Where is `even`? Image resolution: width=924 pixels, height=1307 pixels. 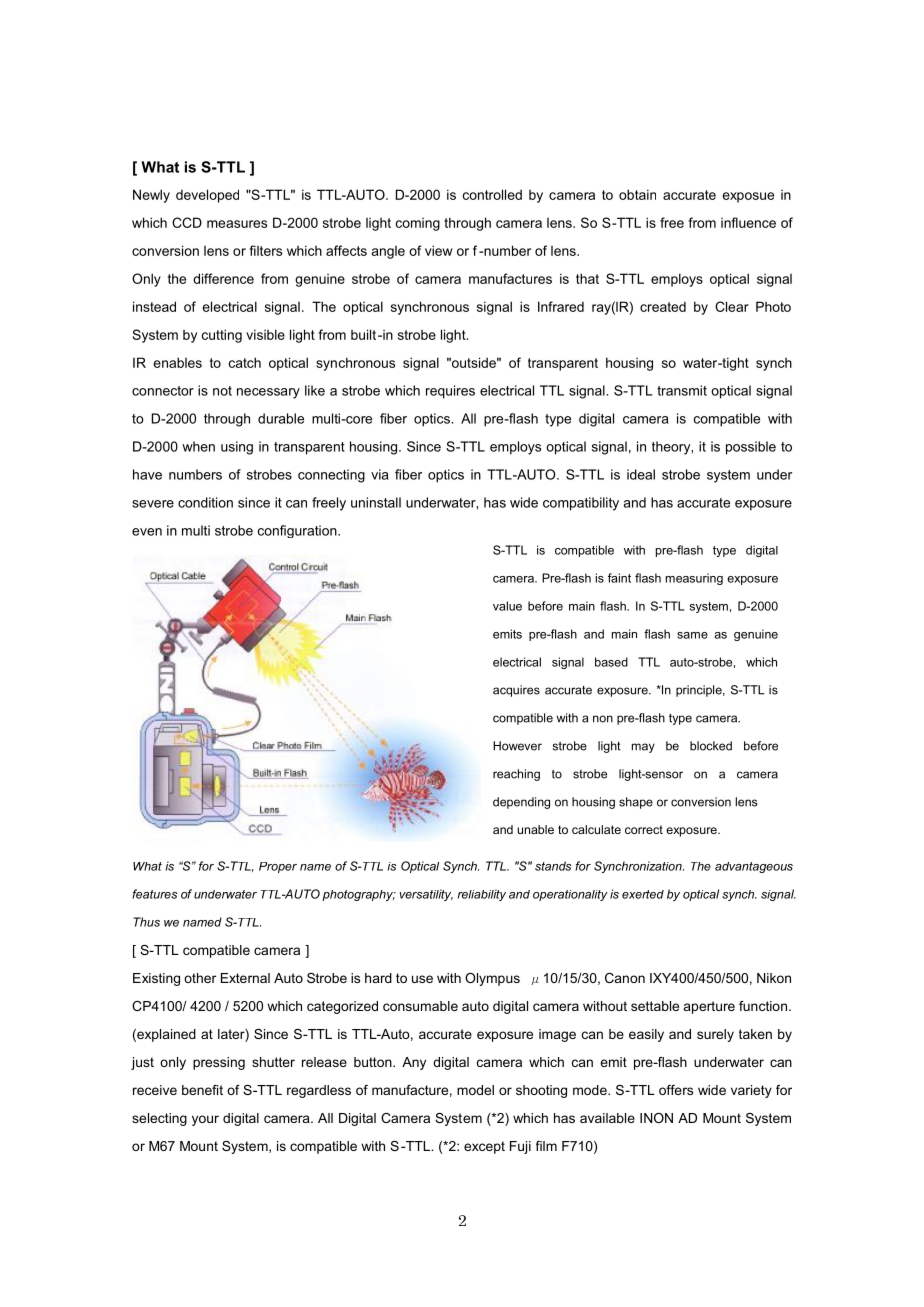 even is located at coordinates (147, 532).
